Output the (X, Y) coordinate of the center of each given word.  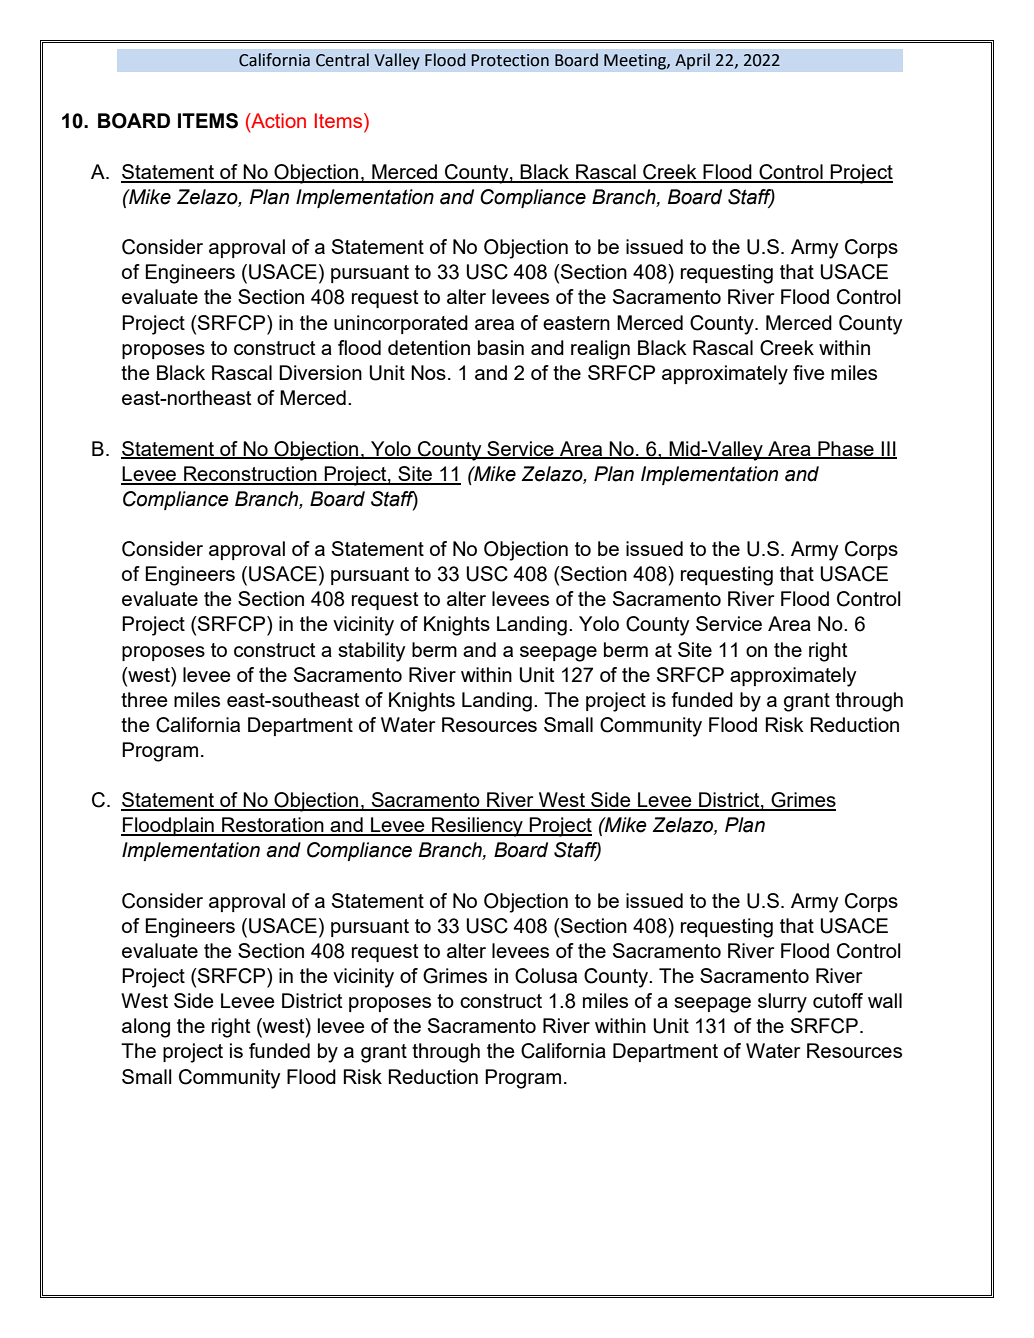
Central (342, 60)
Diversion (320, 372)
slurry (782, 1003)
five (809, 372)
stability (372, 652)
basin (501, 347)
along (146, 1028)
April (692, 61)
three (144, 699)
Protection (510, 60)
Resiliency (477, 827)
